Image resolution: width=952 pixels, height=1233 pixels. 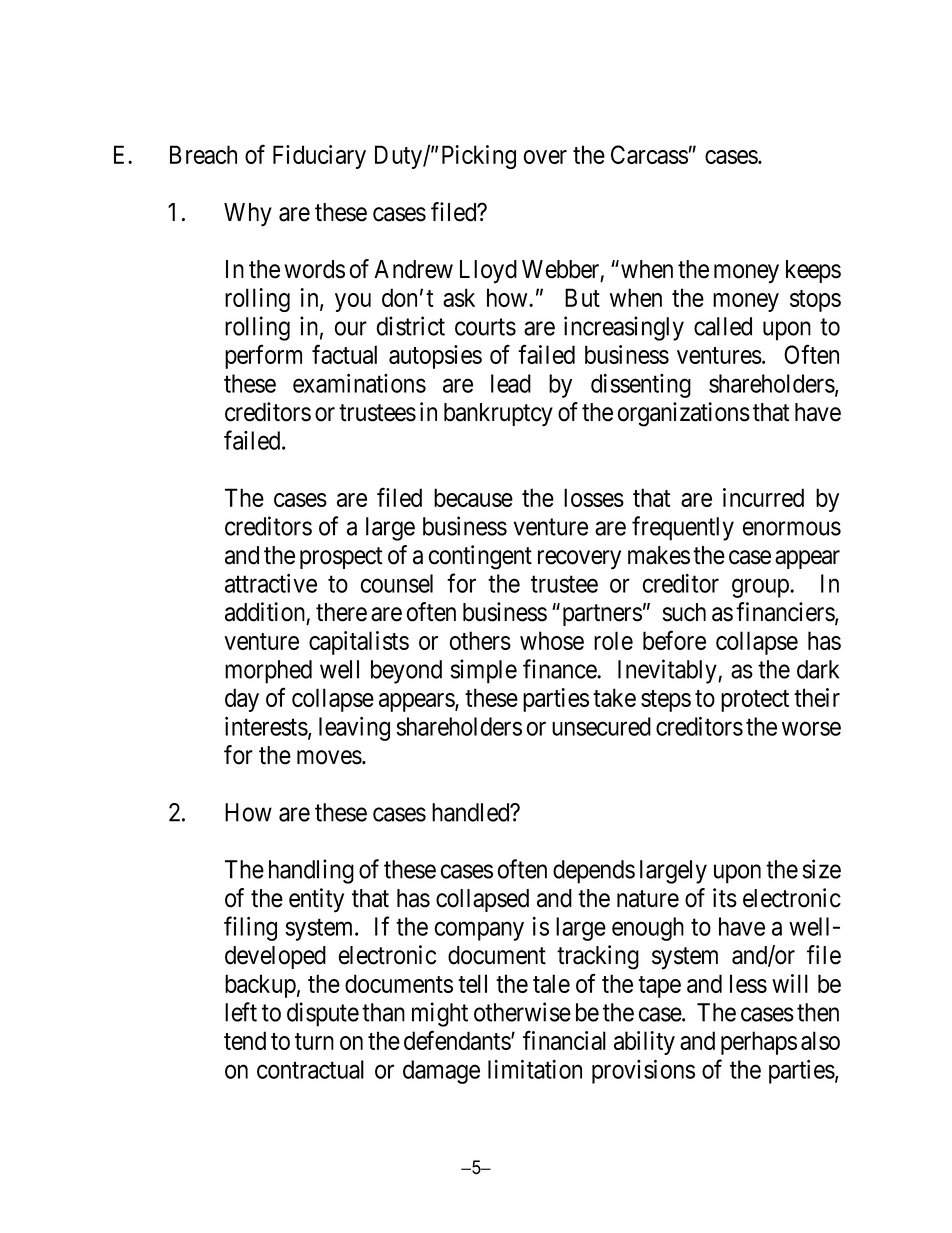 What do you see at coordinates (761, 588) in the screenshot?
I see `group` at bounding box center [761, 588].
